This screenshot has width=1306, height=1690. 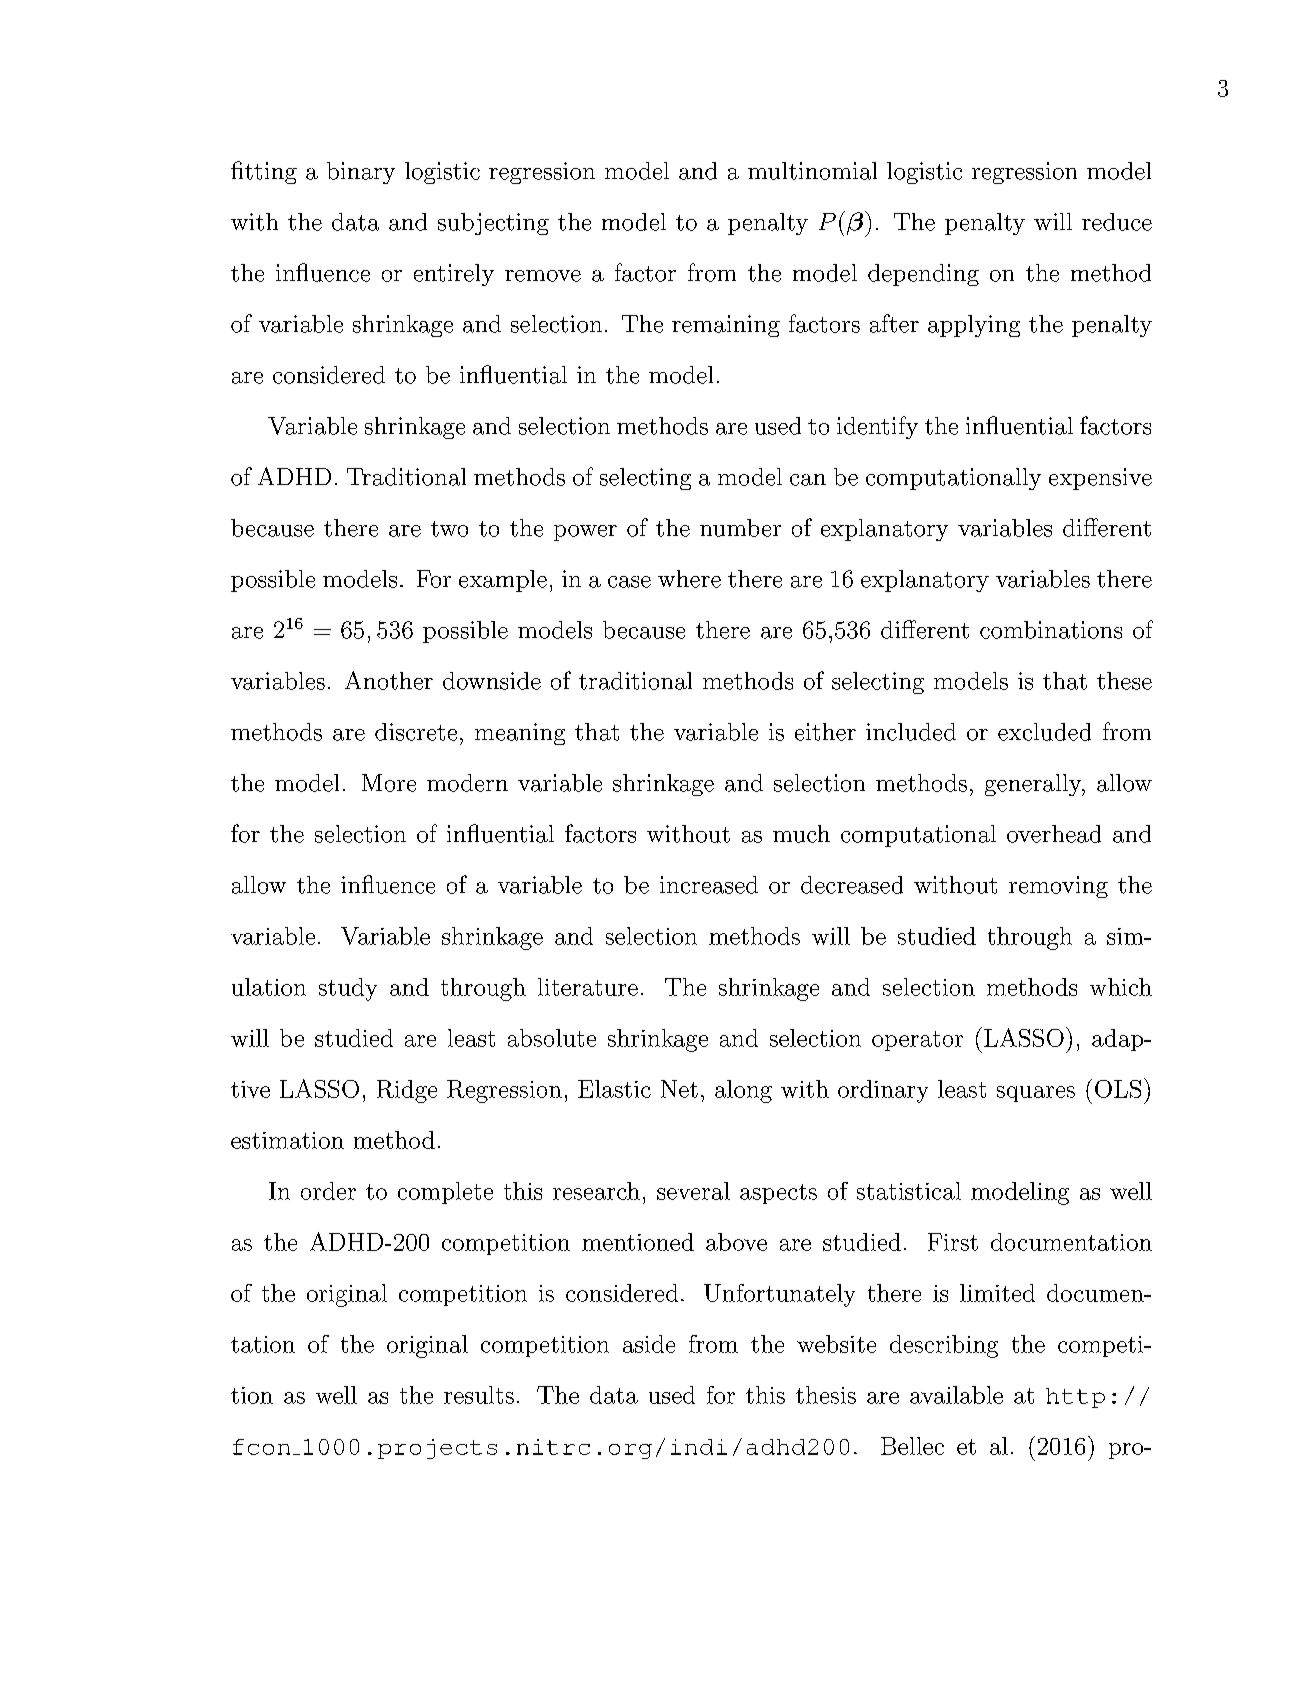 What do you see at coordinates (389, 783) in the screenshot?
I see `More` at bounding box center [389, 783].
